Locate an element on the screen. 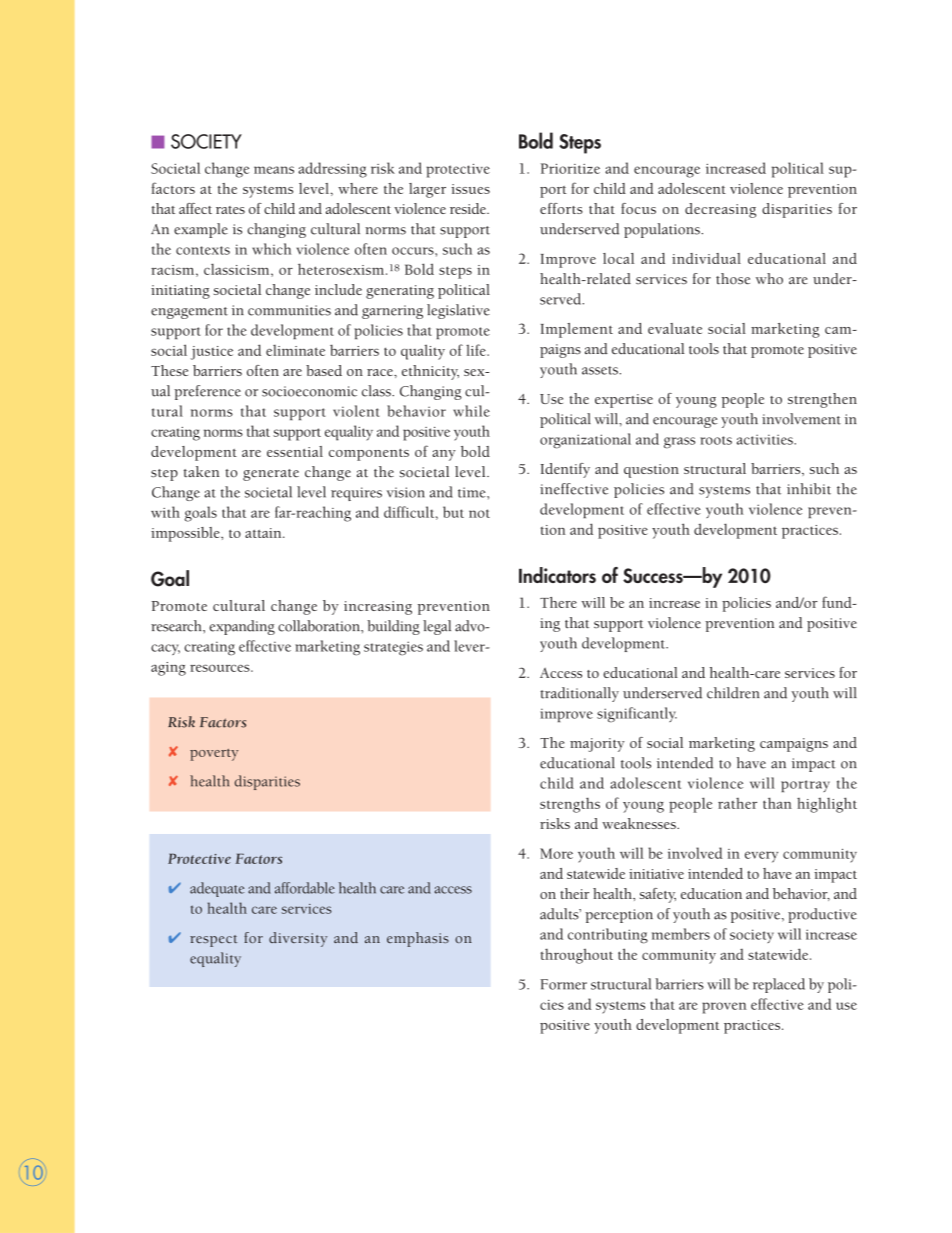 The height and width of the screenshot is (1233, 952). socioeconomic is located at coordinates (309, 391).
